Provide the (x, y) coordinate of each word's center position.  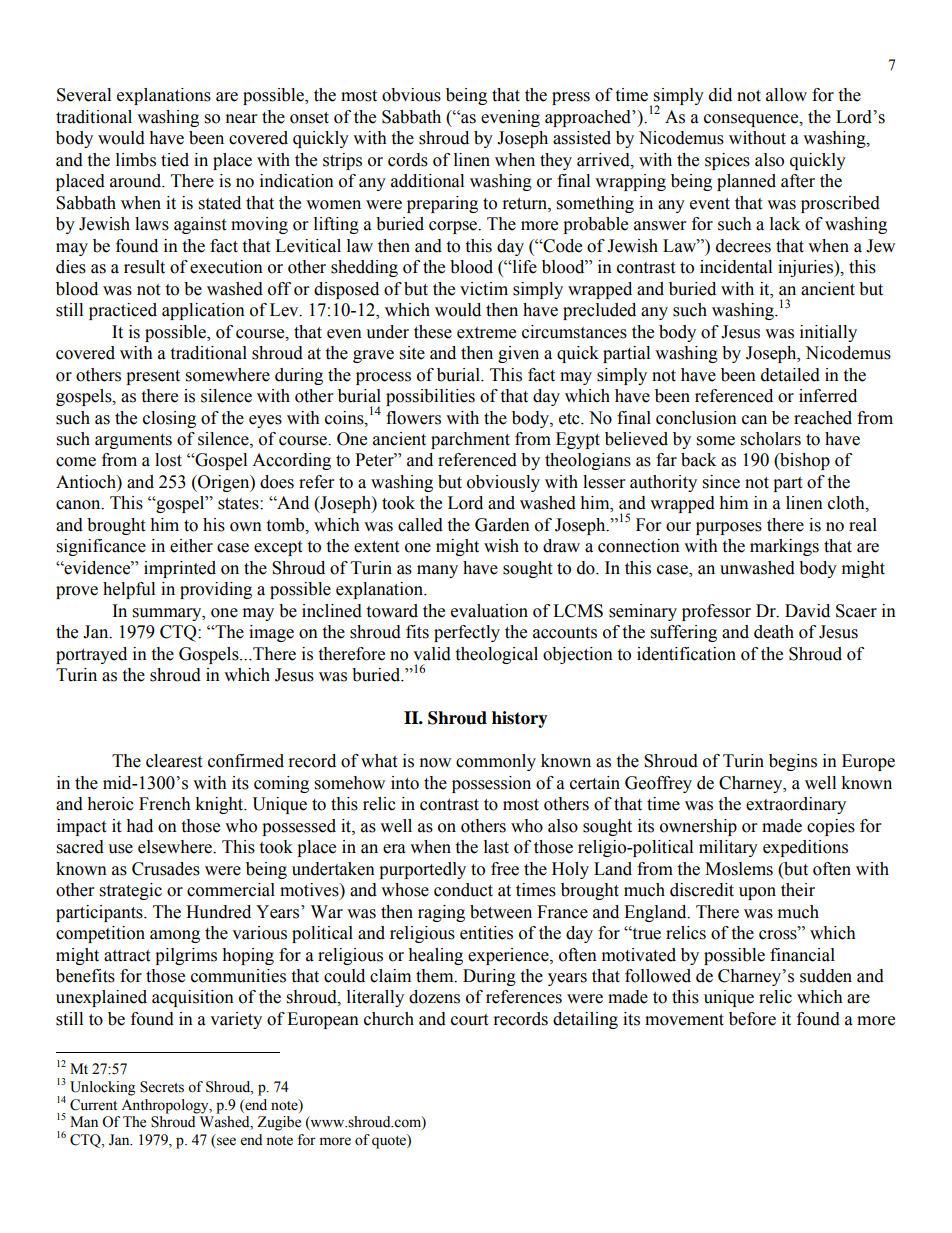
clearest (174, 761)
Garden (502, 525)
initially (828, 333)
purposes (729, 528)
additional (427, 181)
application (203, 311)
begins (793, 762)
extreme (486, 333)
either (191, 546)
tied (175, 160)
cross (779, 934)
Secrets (162, 1087)
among (175, 936)
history (520, 719)
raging (441, 913)
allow (786, 95)
